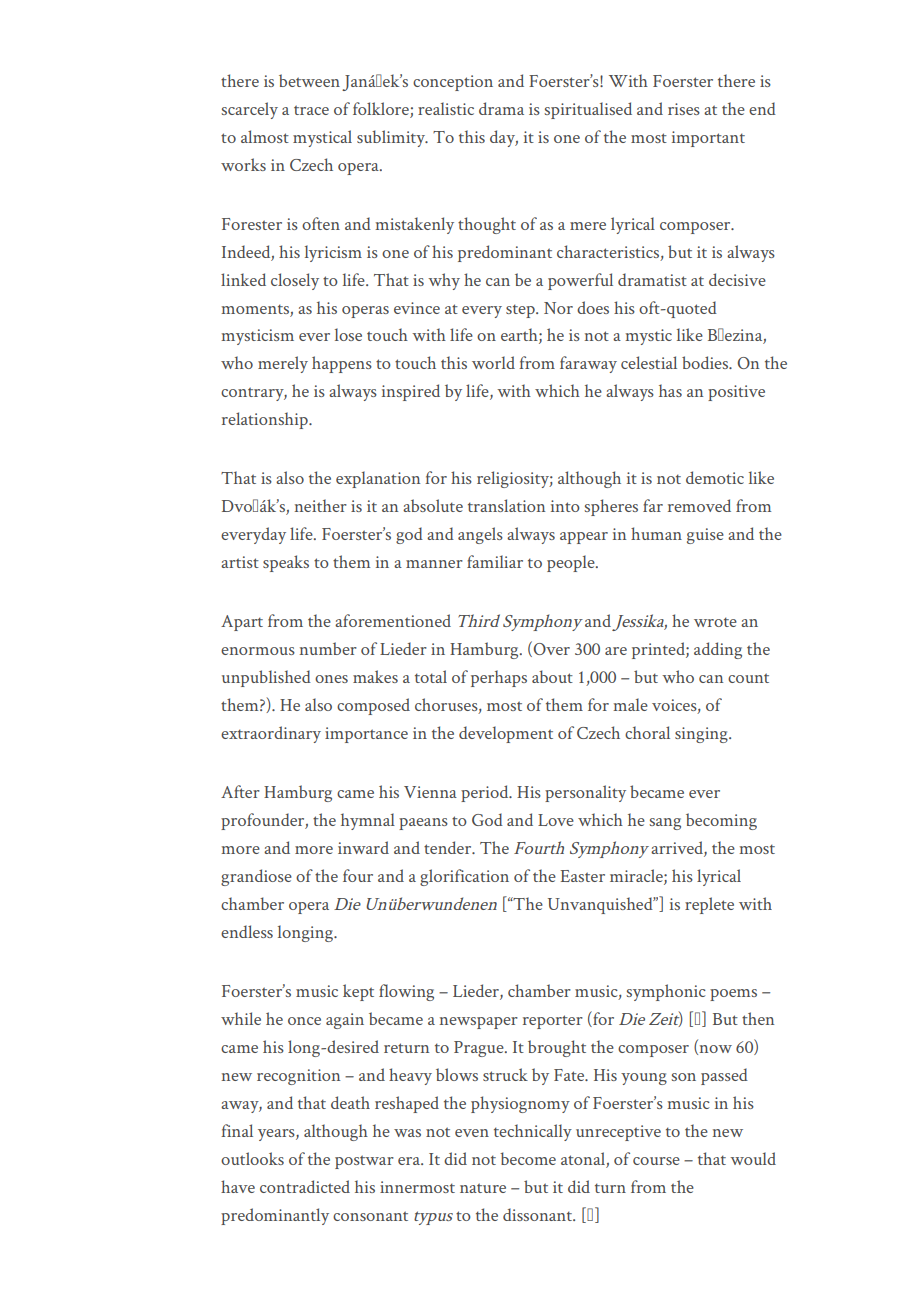 The width and height of the image is (924, 1308). What do you see at coordinates (328, 648) in the image?
I see `number` at bounding box center [328, 648].
